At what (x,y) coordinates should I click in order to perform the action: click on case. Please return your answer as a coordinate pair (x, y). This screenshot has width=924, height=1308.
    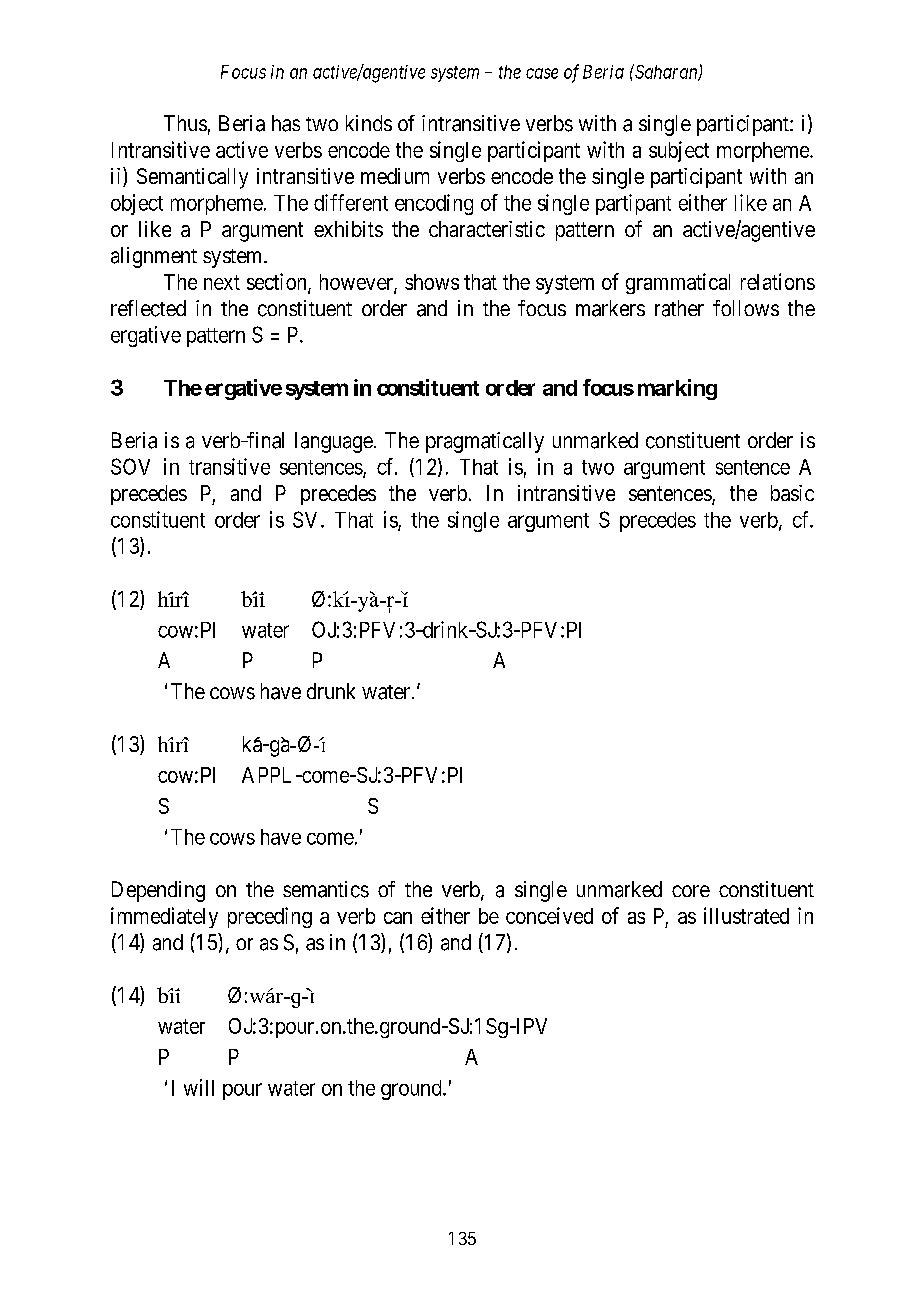
    Looking at the image, I should click on (542, 73).
